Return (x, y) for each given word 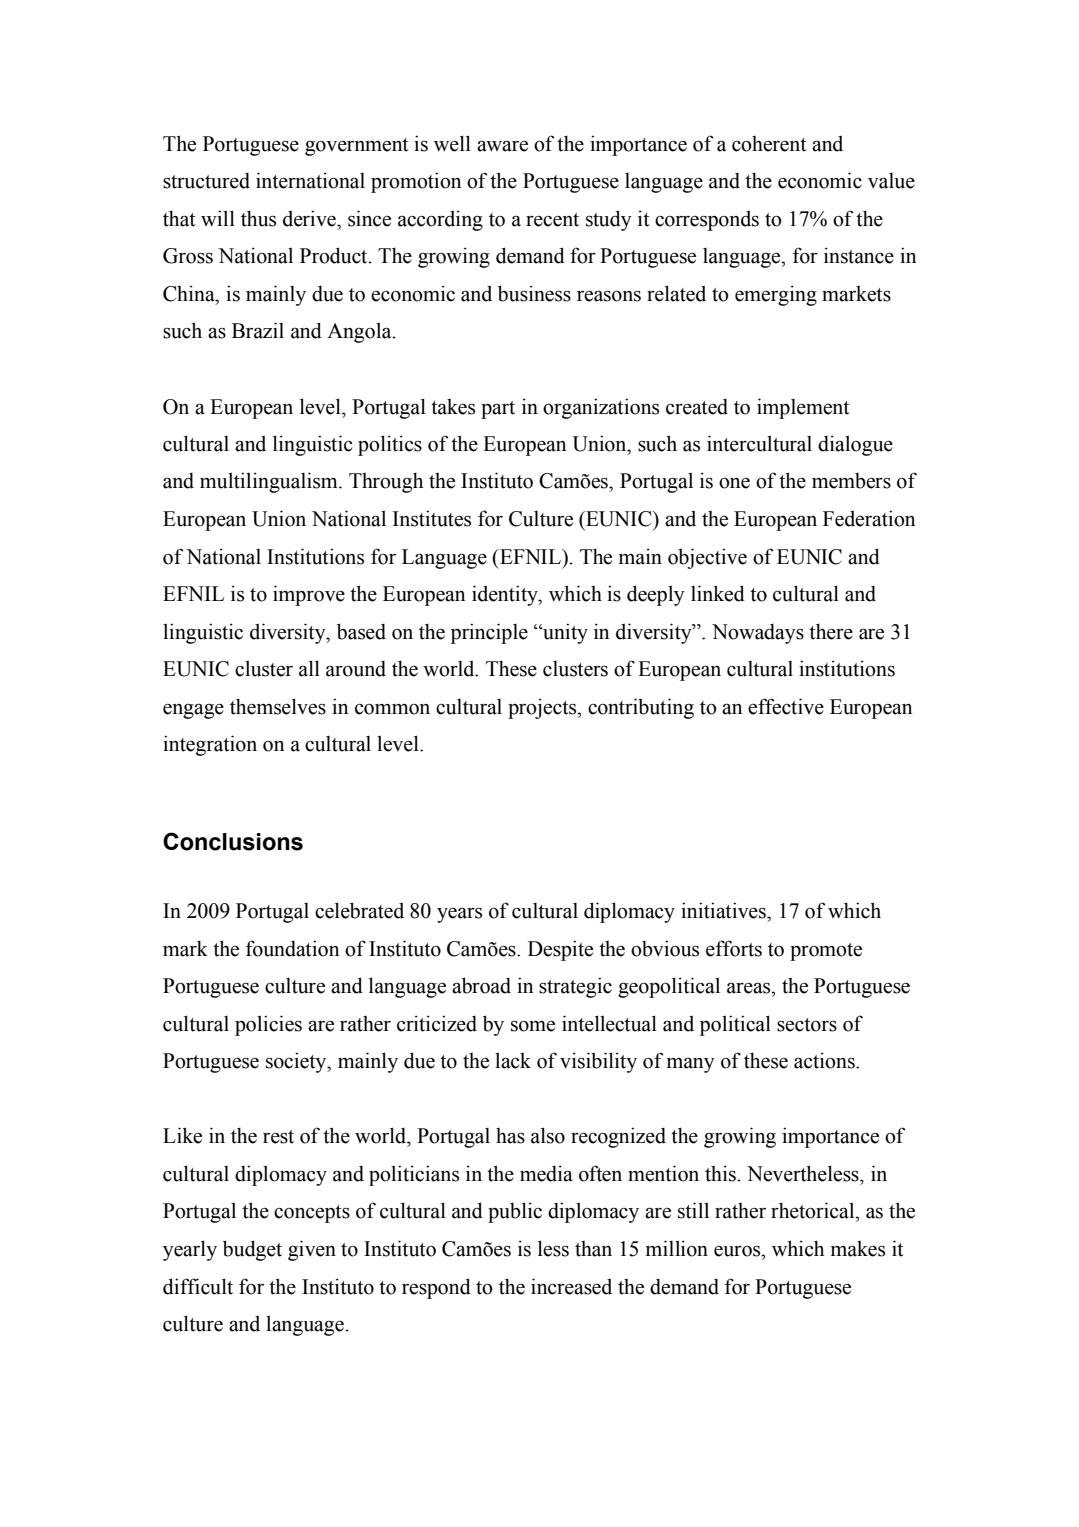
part (498, 410)
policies (268, 1025)
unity (564, 633)
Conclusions (233, 841)
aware (502, 146)
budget (252, 1250)
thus (258, 218)
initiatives (724, 910)
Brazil (258, 330)
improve (309, 595)
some (533, 1026)
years (459, 915)
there (831, 631)
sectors (807, 1025)
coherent (769, 144)
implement (803, 408)
